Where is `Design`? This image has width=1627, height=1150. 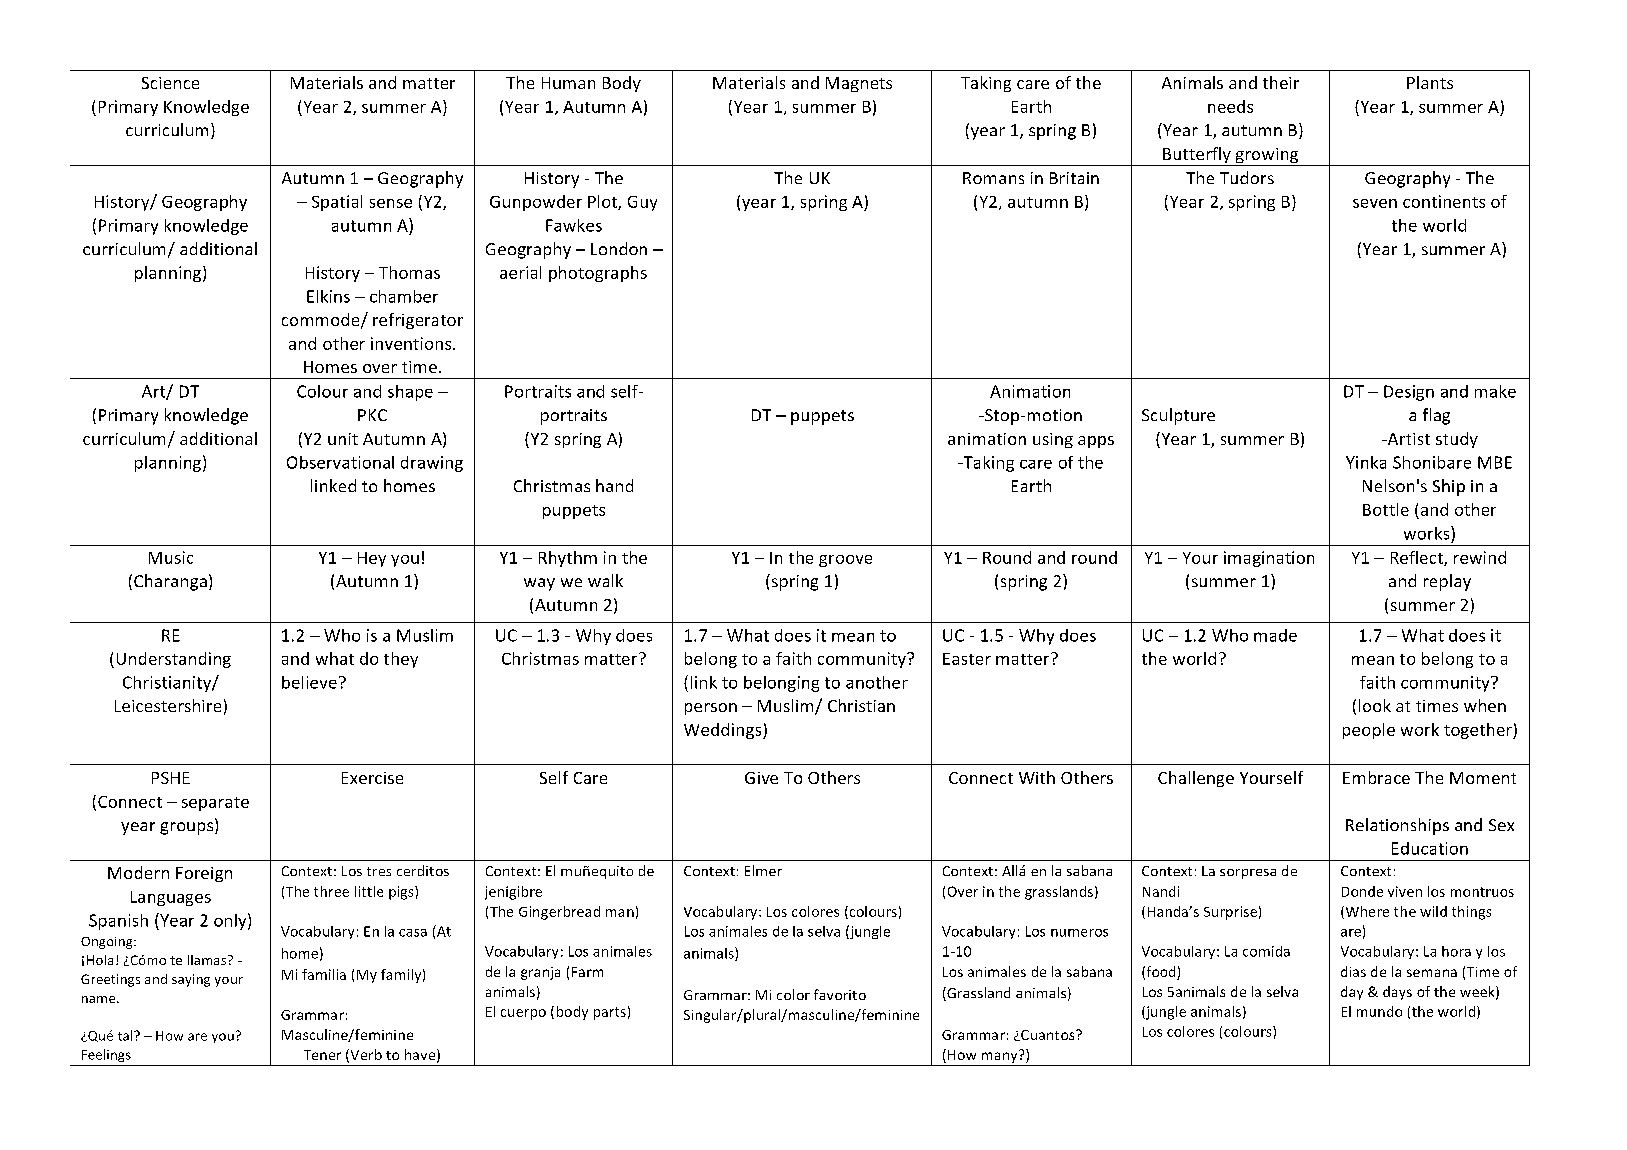
Design is located at coordinates (1409, 393).
